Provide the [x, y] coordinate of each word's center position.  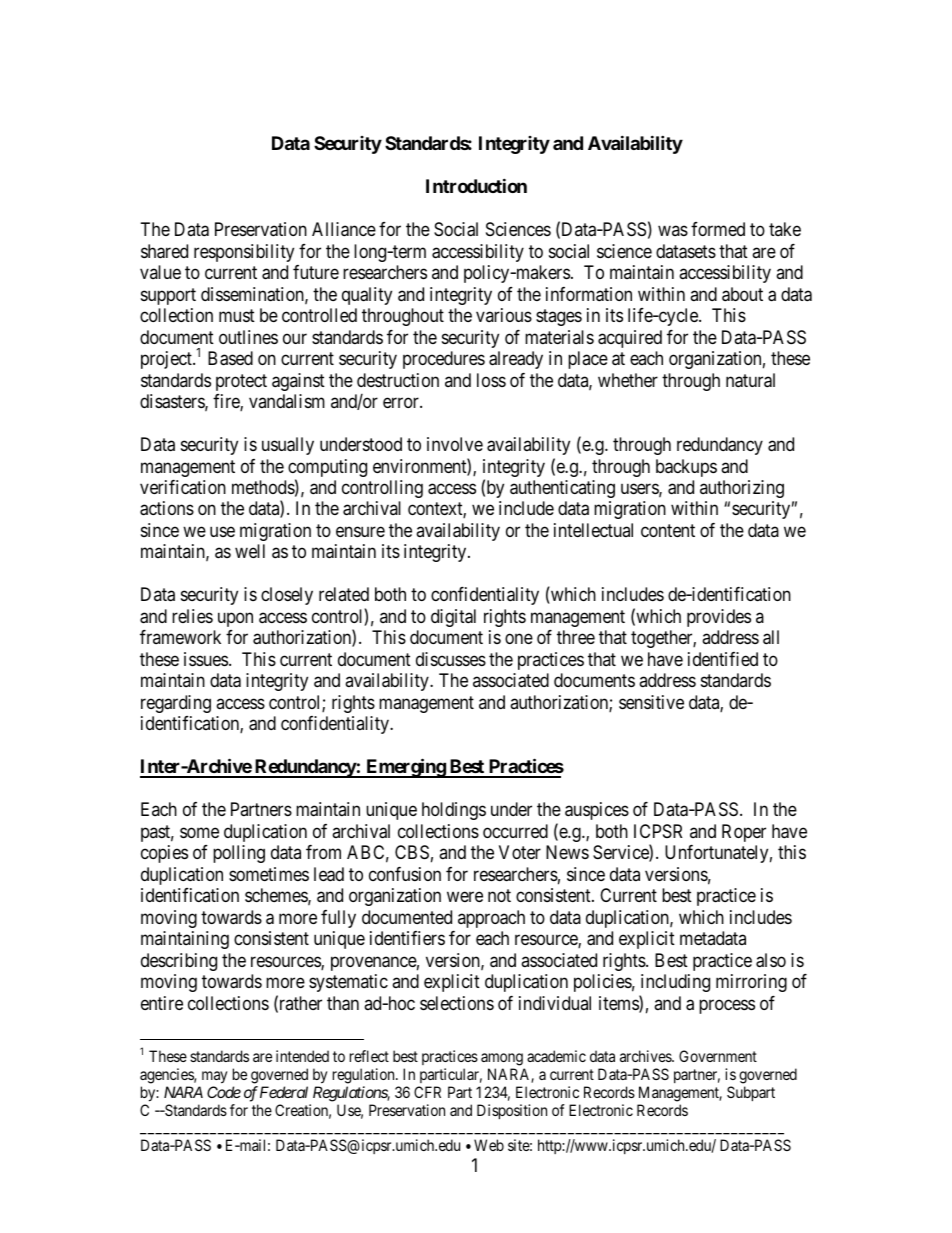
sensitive [651, 702]
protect [241, 382]
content [668, 530]
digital [453, 618]
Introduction [476, 186]
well [250, 551]
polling [239, 854]
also [771, 960]
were [465, 897]
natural [750, 380]
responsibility [244, 253]
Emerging [405, 768]
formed [718, 229]
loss [491, 380]
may [214, 1077]
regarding [176, 704]
